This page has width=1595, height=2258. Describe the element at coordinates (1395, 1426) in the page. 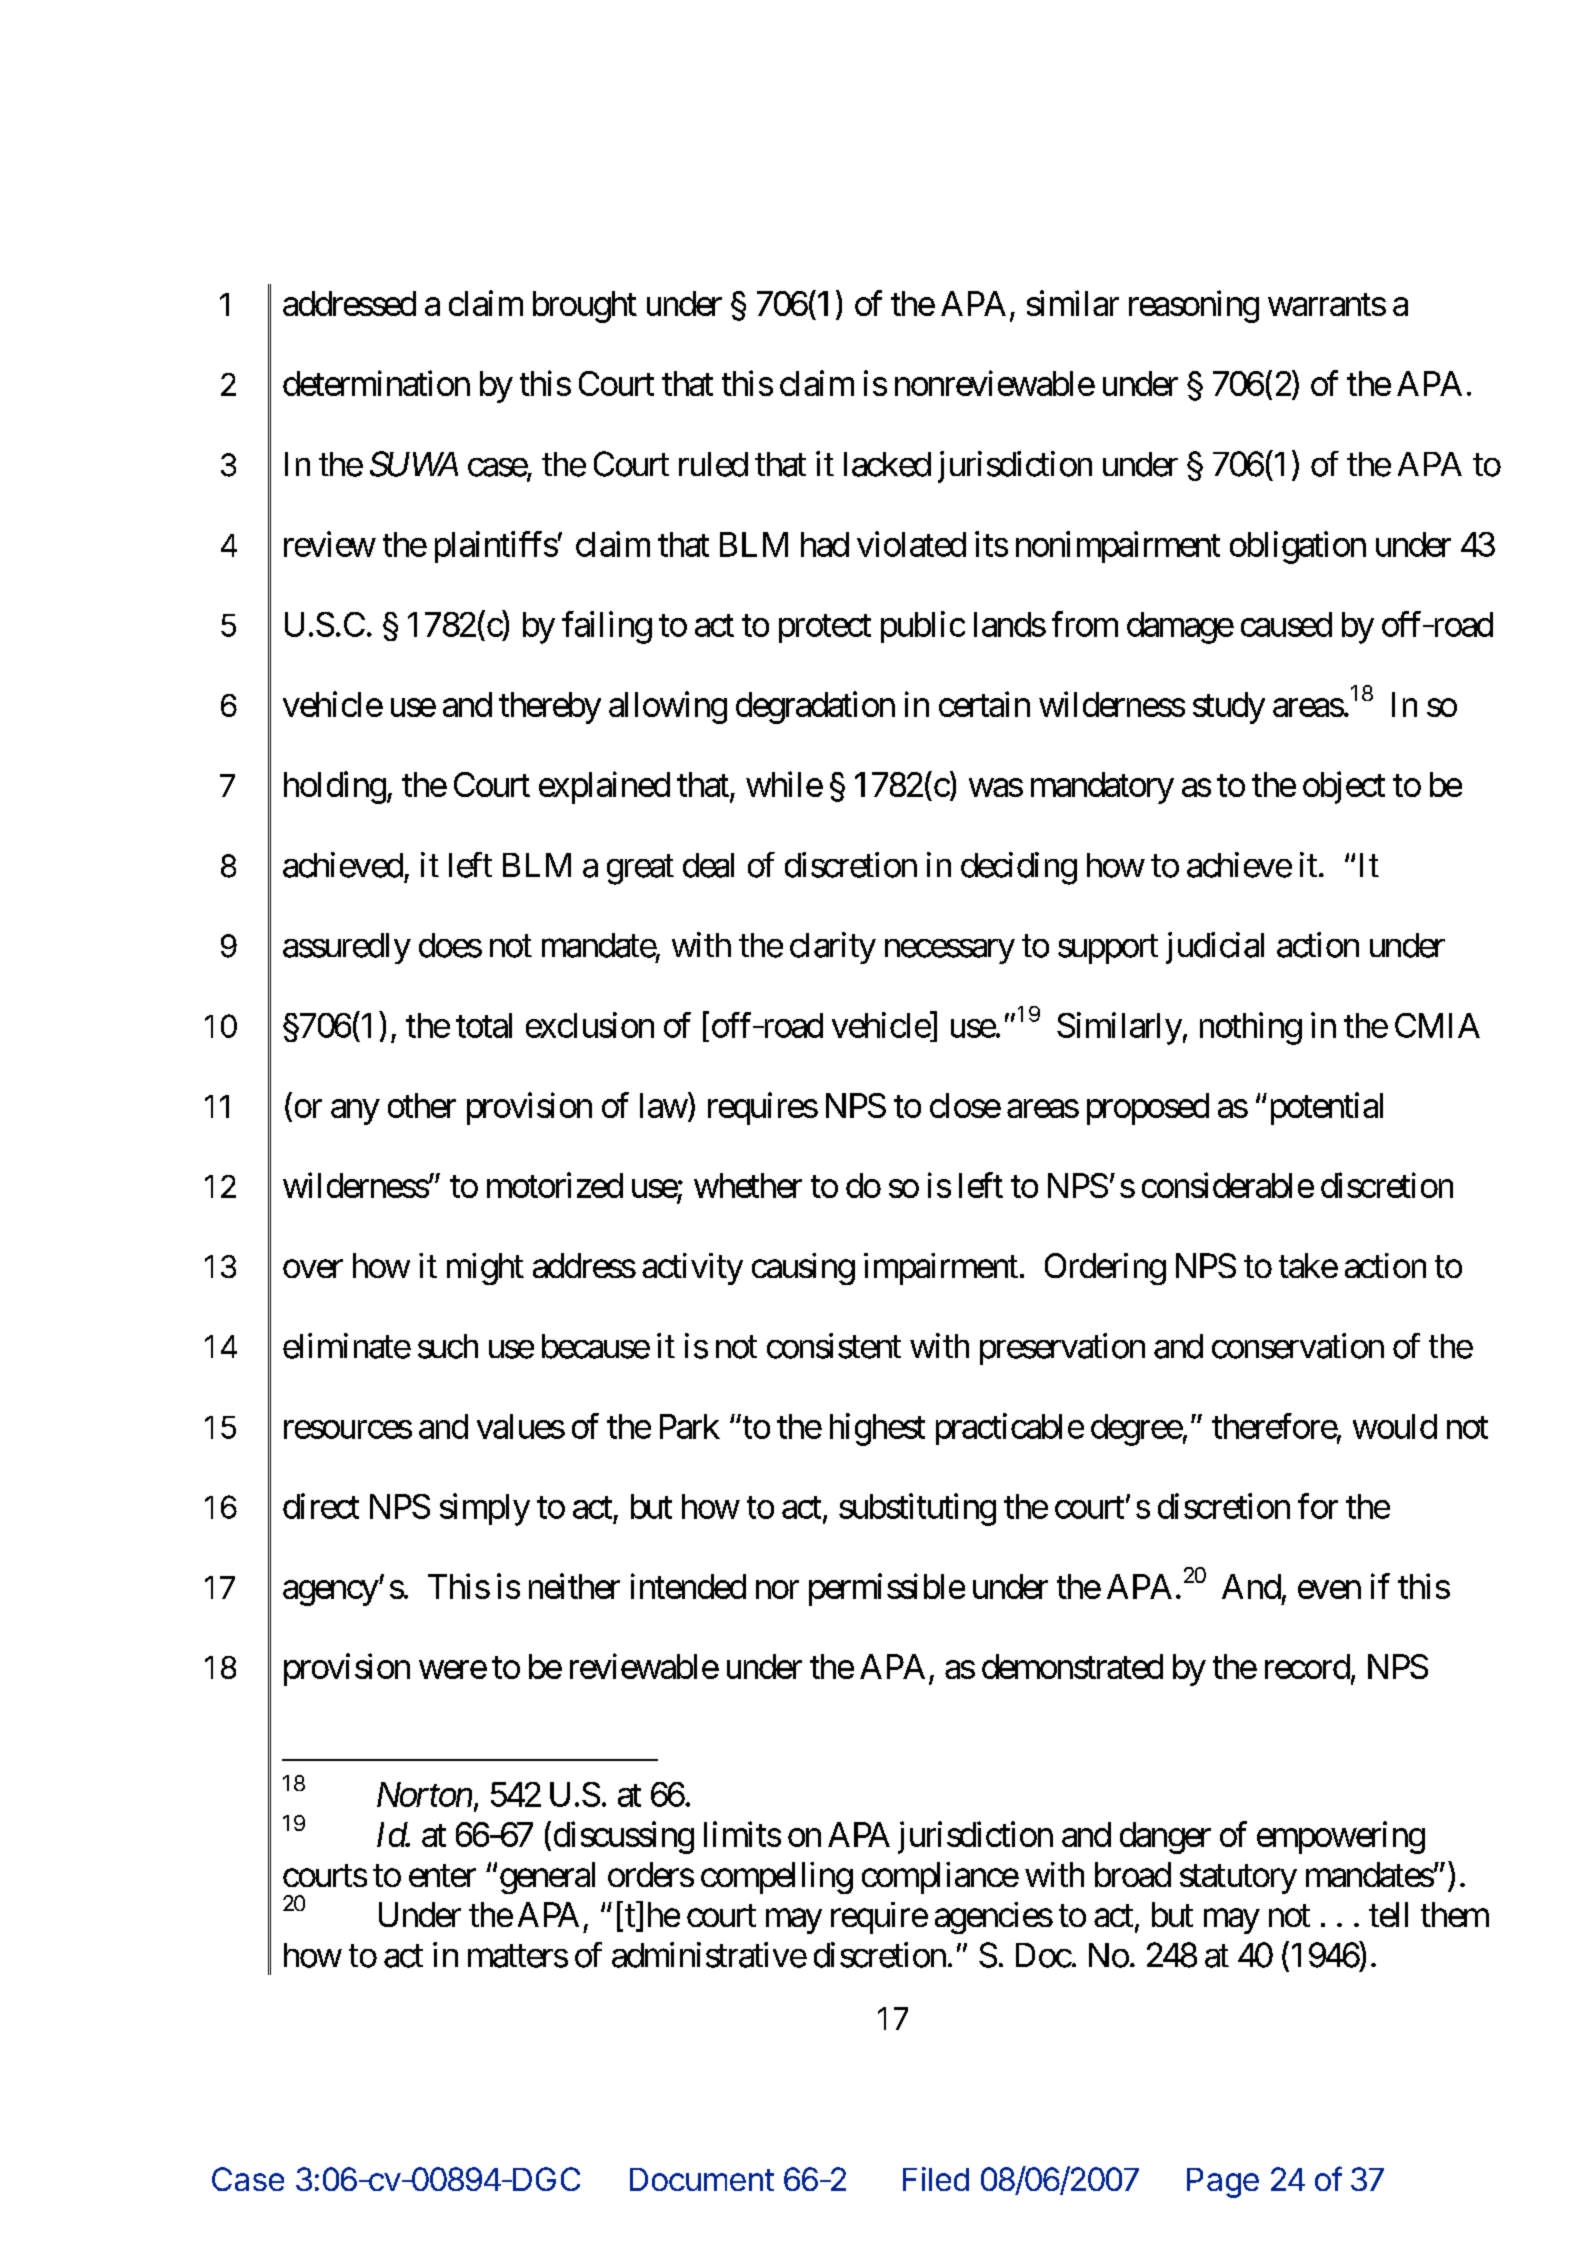

I see `would` at that location.
